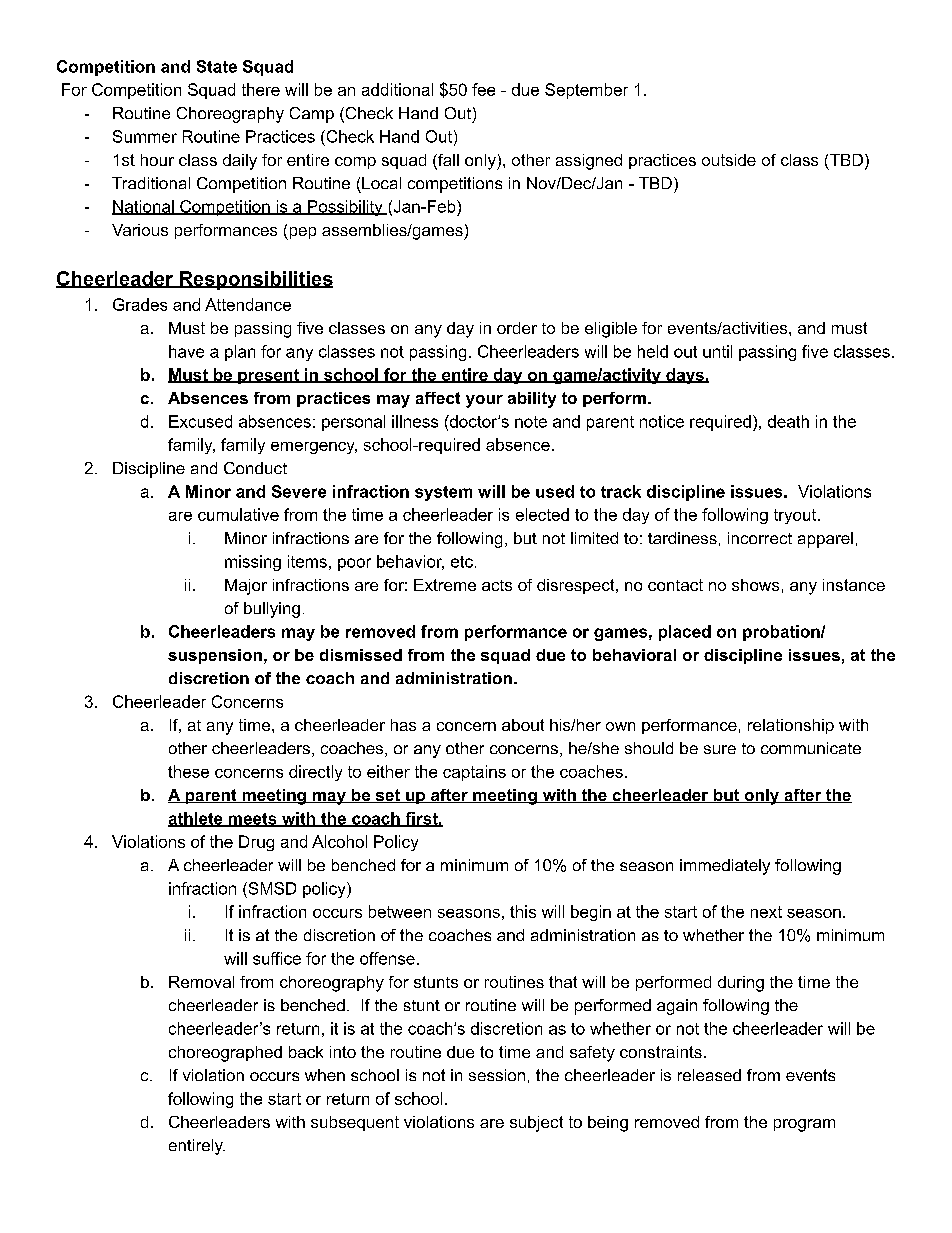 Image resolution: width=952 pixels, height=1233 pixels. What do you see at coordinates (791, 726) in the document?
I see `relationship` at bounding box center [791, 726].
